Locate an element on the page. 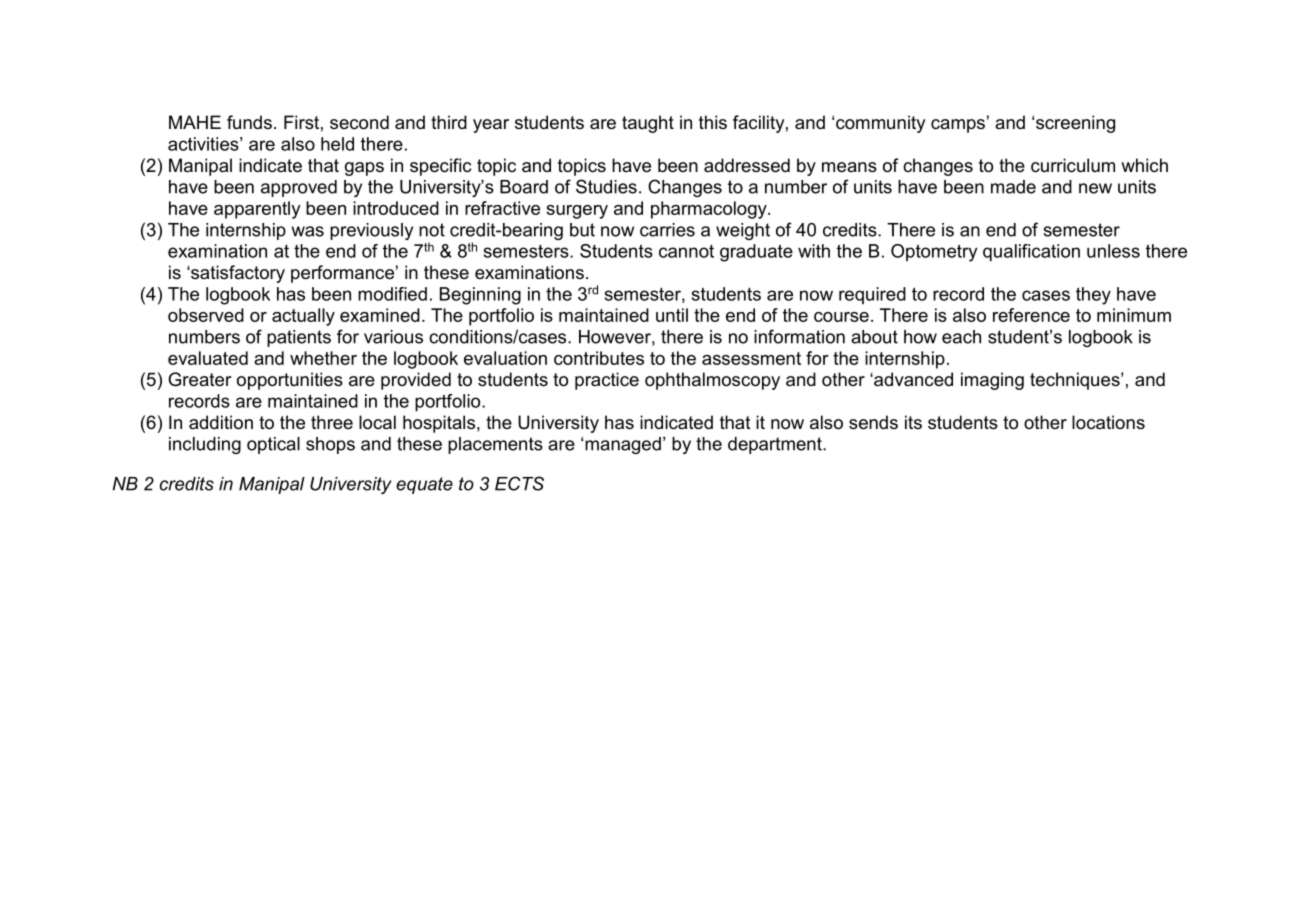 The width and height of the image is (1308, 924). was is located at coordinates (308, 231).
